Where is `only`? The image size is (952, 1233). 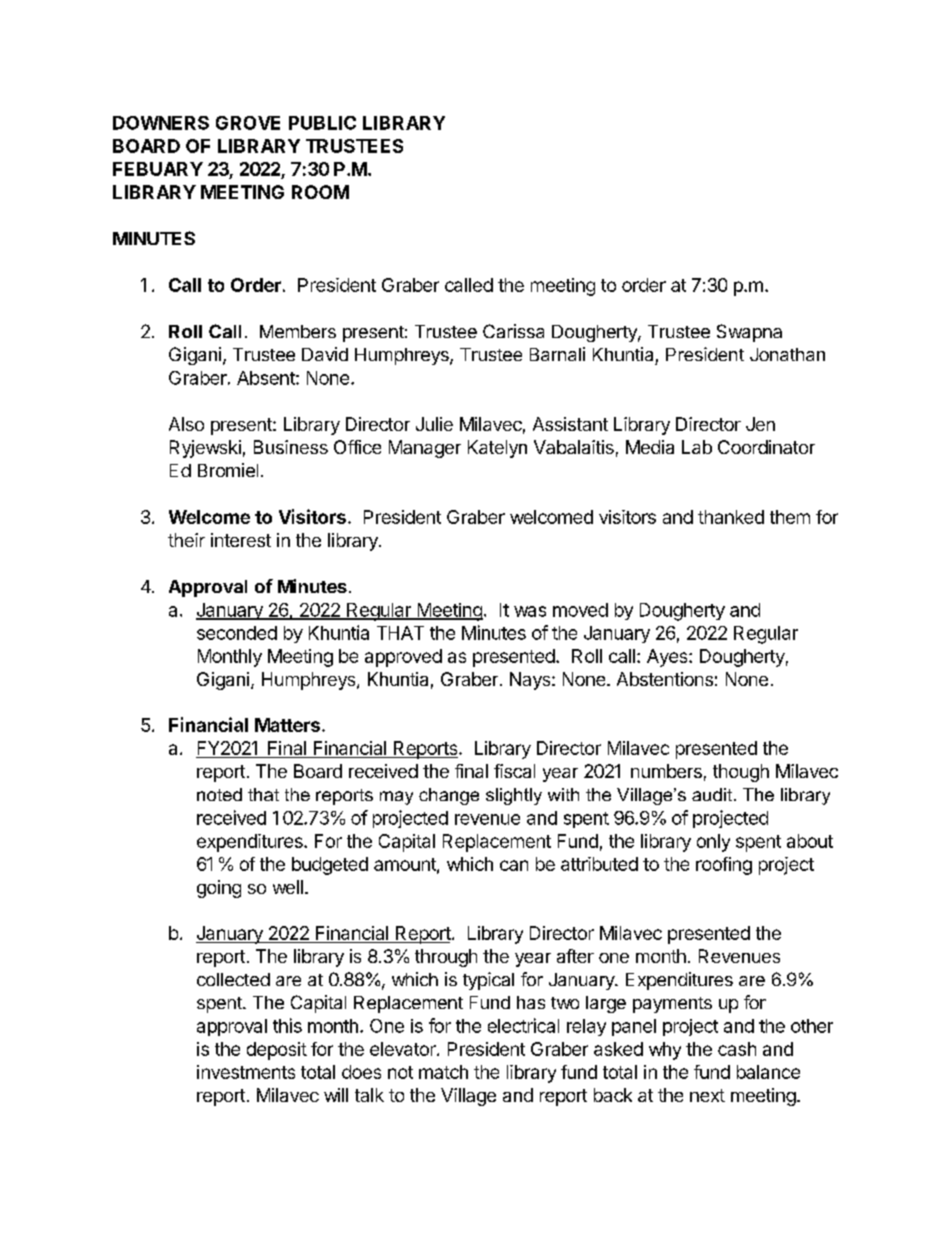
only is located at coordinates (713, 843).
